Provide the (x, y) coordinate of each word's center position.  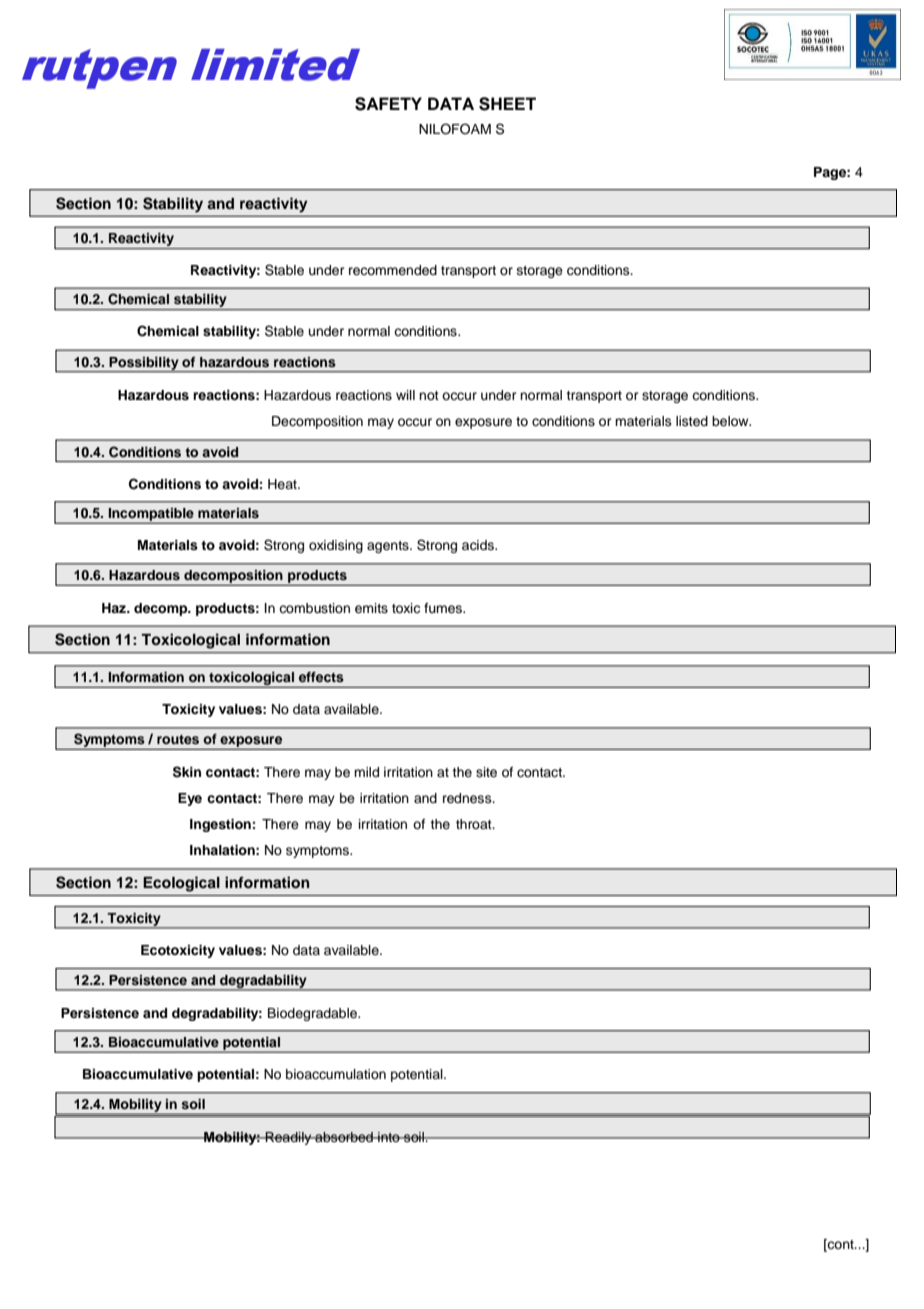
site (486, 772)
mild (366, 772)
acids (479, 545)
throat (475, 824)
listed (692, 421)
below (731, 421)
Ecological (181, 884)
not (429, 395)
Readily (288, 1138)
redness (468, 798)
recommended (393, 270)
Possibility (144, 364)
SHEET (507, 104)
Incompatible (151, 514)
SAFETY (388, 104)
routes (178, 739)
